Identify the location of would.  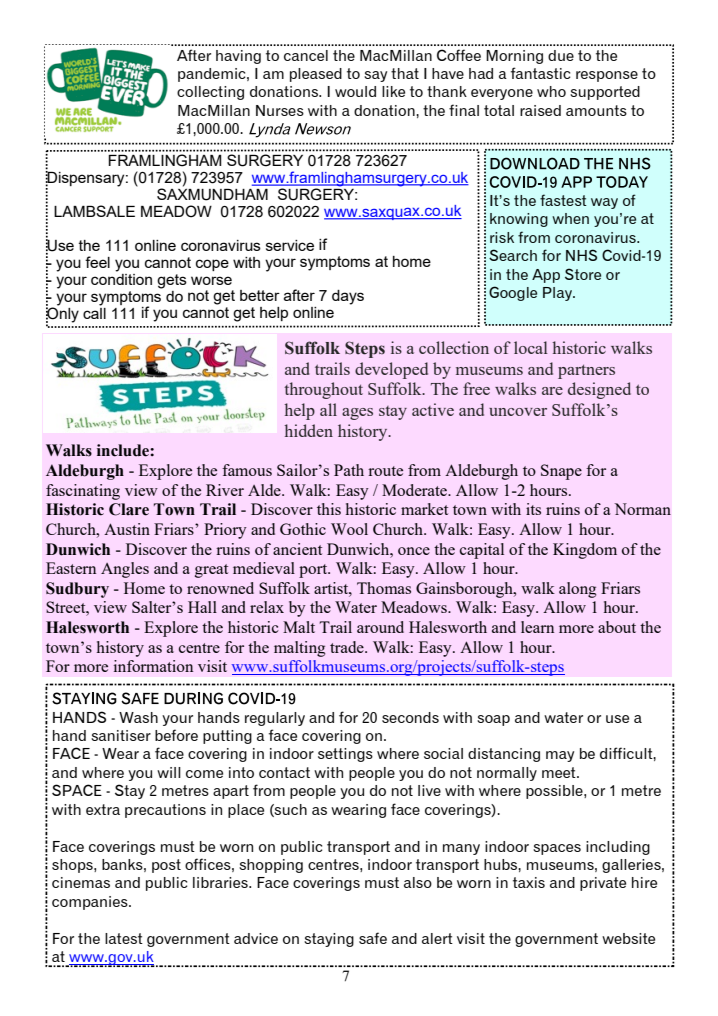
(355, 91).
